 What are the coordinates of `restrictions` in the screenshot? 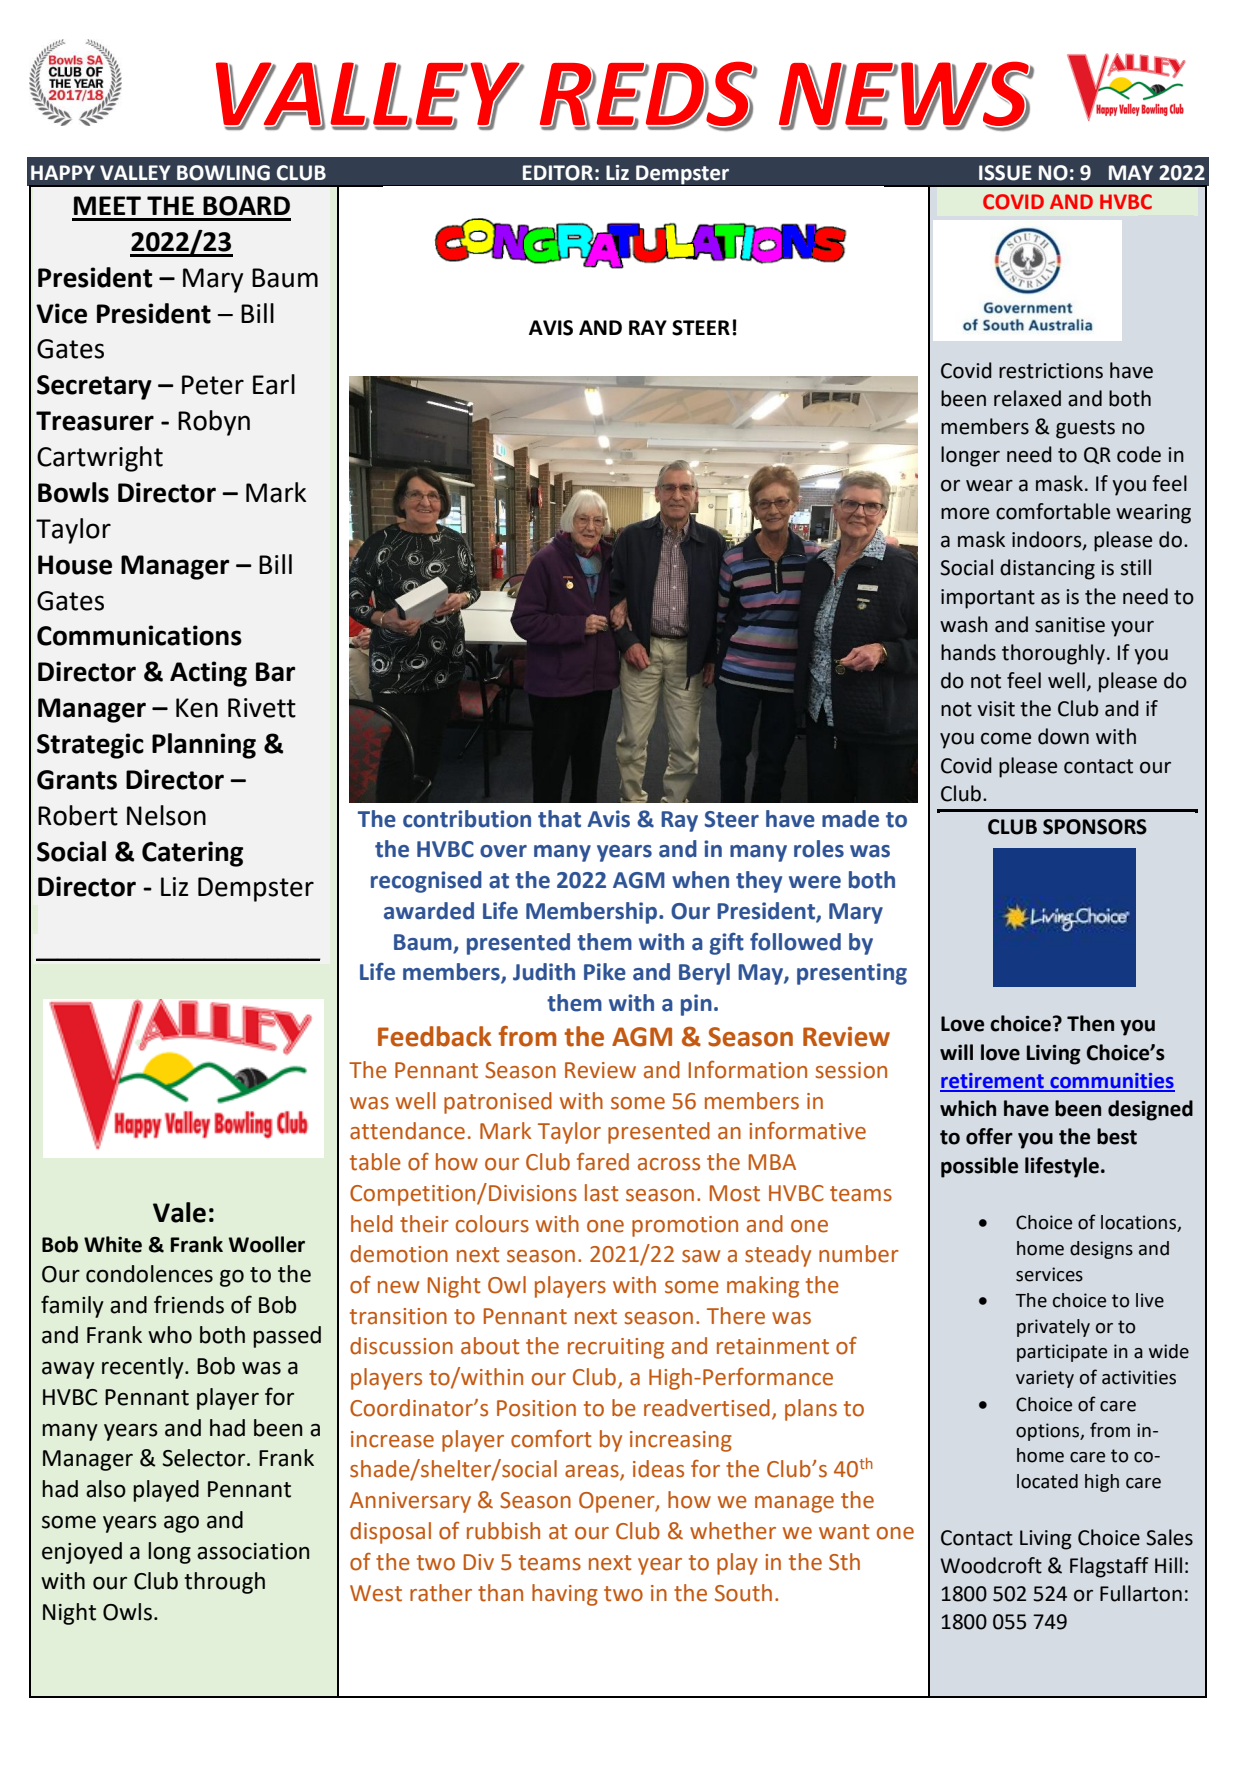 It's located at (1051, 371).
